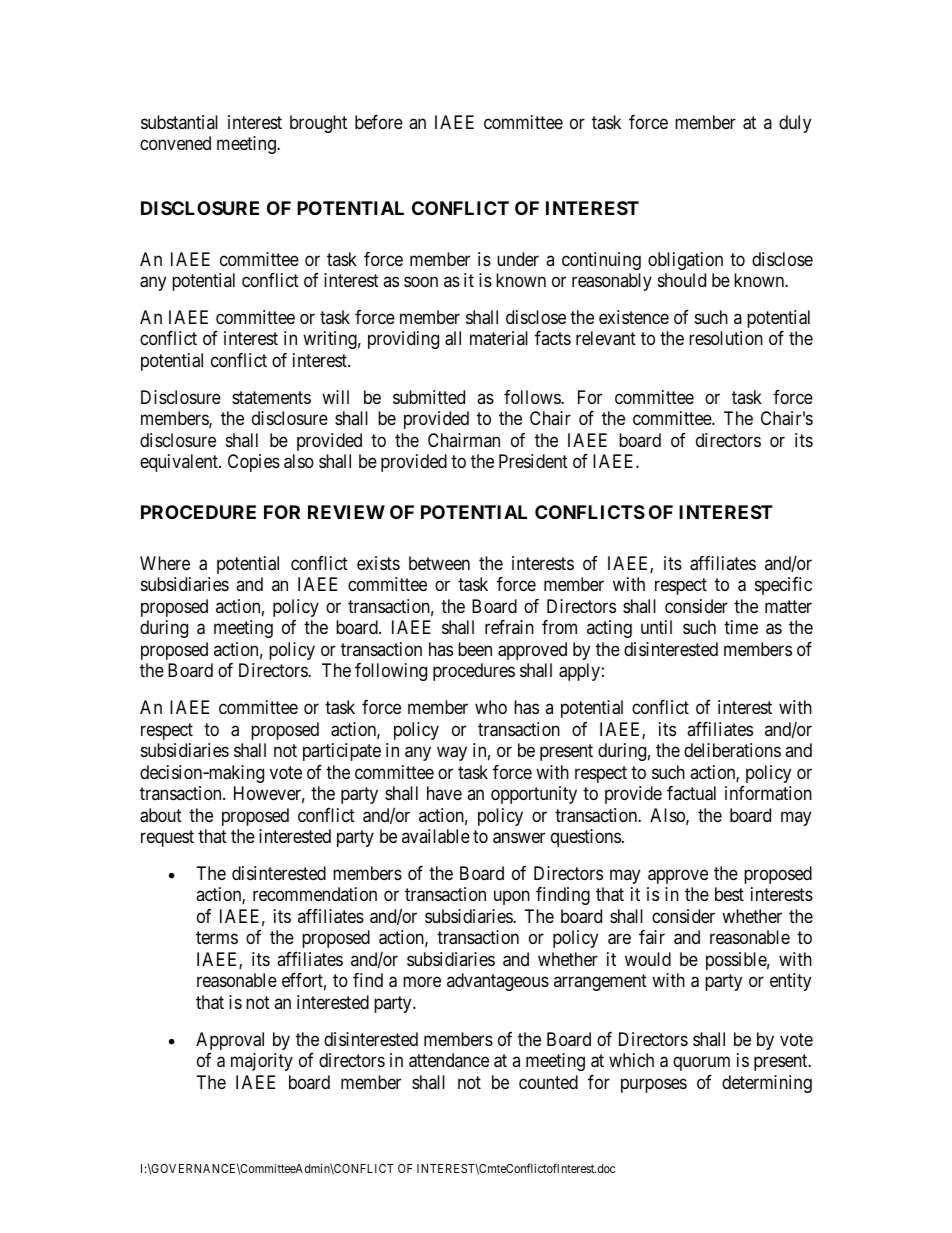 The image size is (952, 1233). What do you see at coordinates (439, 563) in the screenshot?
I see `between` at bounding box center [439, 563].
